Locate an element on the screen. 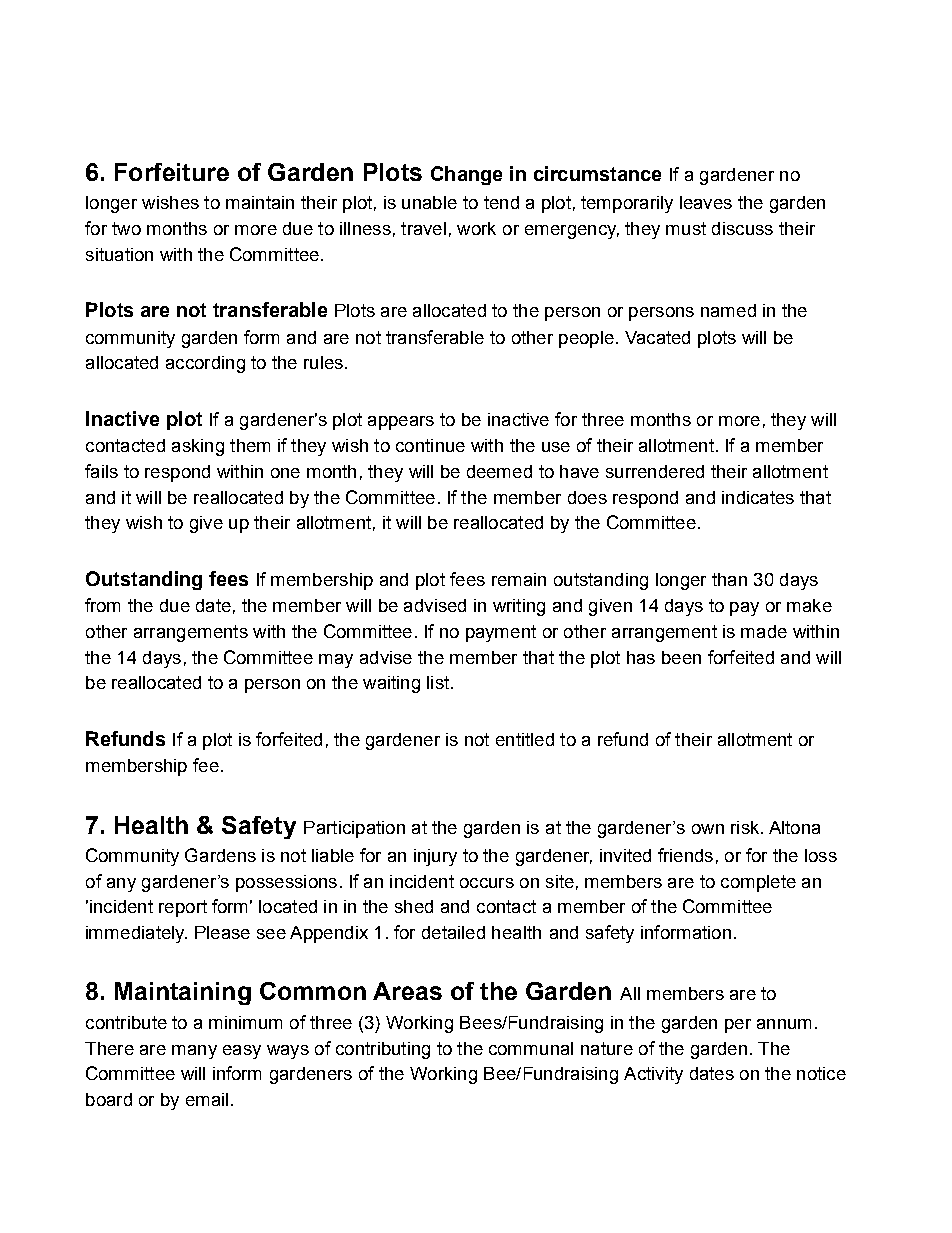 The image size is (952, 1233). risk is located at coordinates (746, 827).
